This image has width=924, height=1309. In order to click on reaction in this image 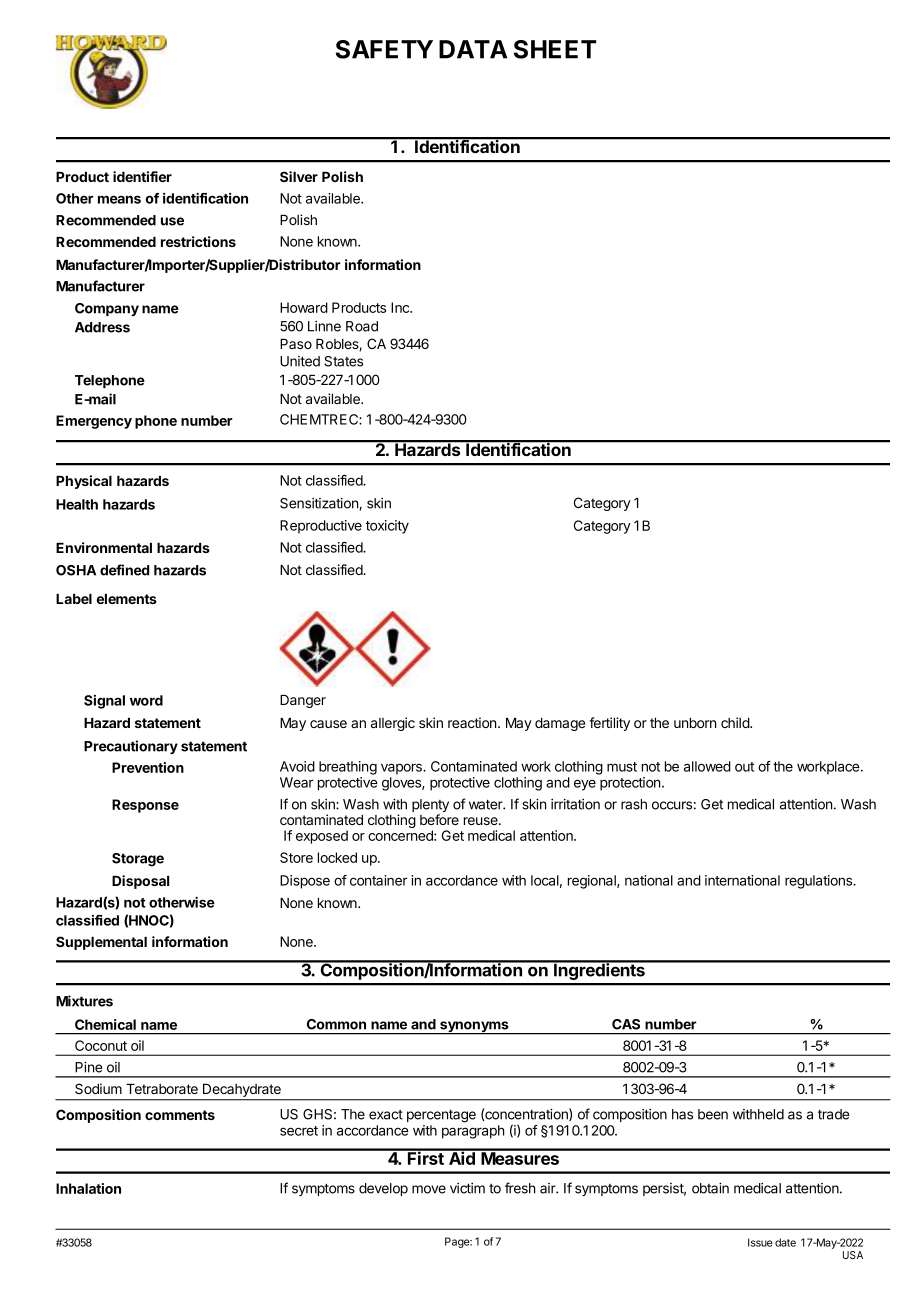, I will do `click(473, 722)`.
